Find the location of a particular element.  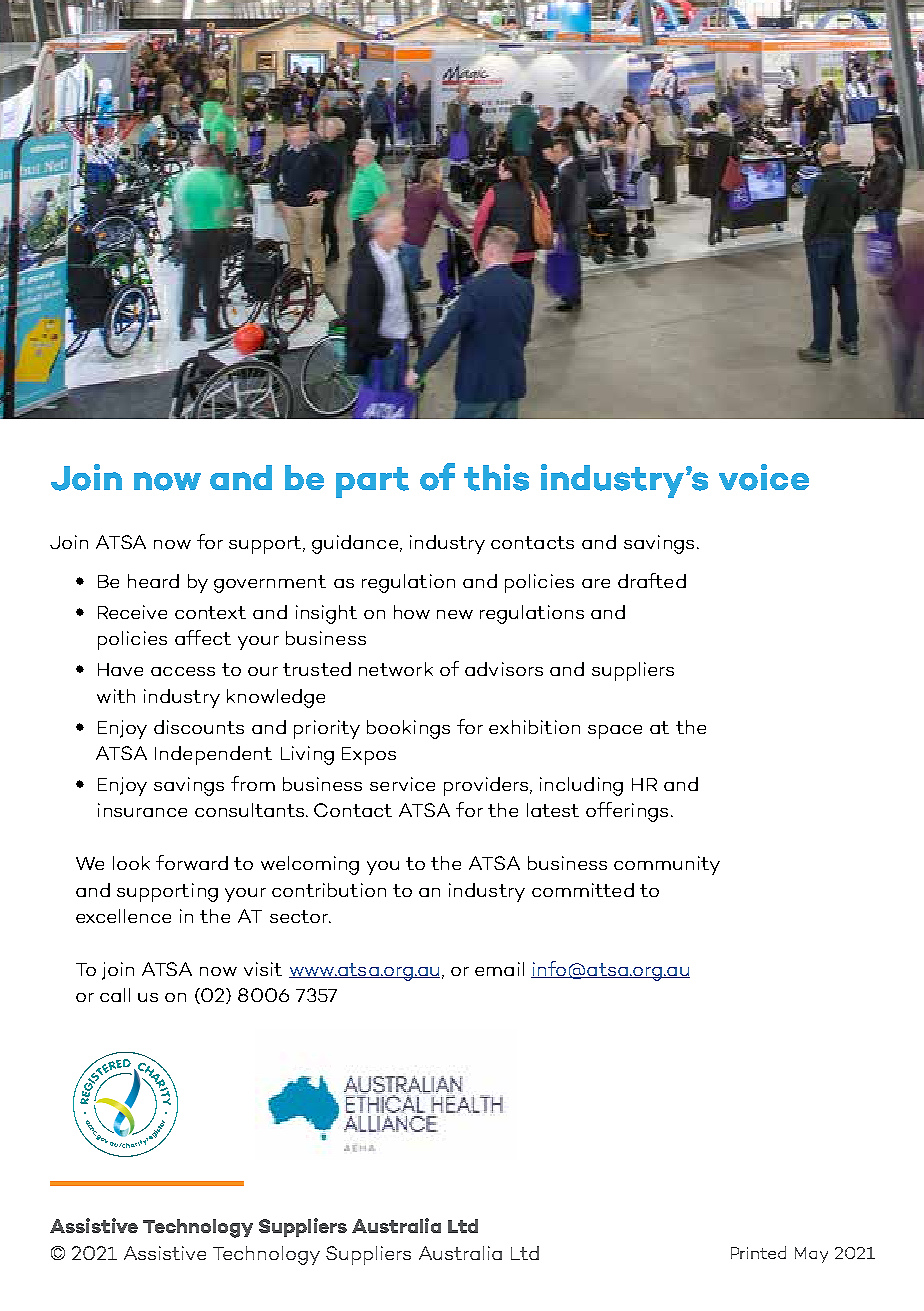

Independent is located at coordinates (213, 755).
